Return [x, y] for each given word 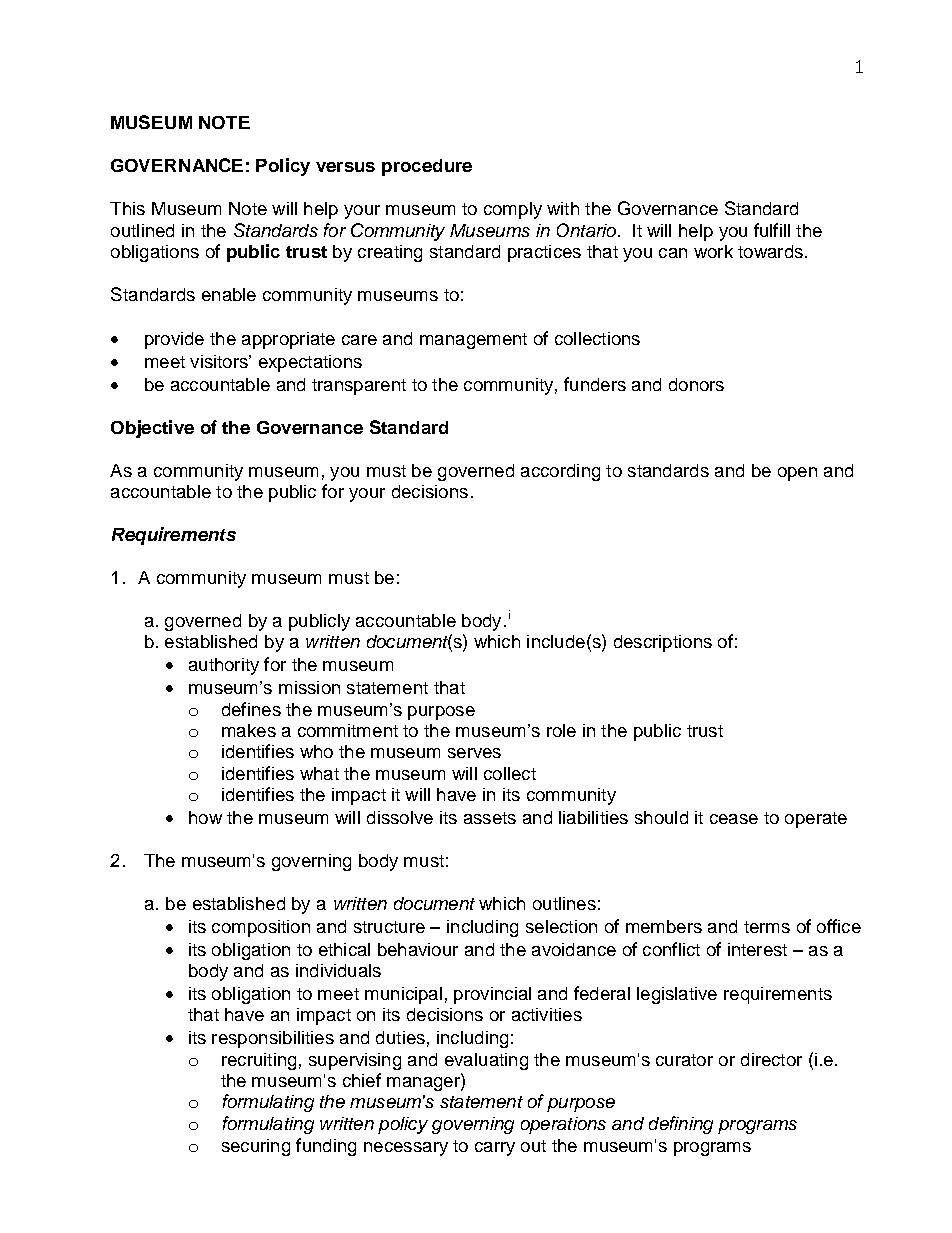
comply [513, 210]
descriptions [663, 643]
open [797, 474]
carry [495, 1149]
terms [767, 927]
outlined [142, 230]
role [561, 730]
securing [256, 1147]
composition [261, 928]
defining [681, 1125]
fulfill [772, 230]
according [560, 472]
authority [224, 666]
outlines [564, 903]
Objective [152, 429]
